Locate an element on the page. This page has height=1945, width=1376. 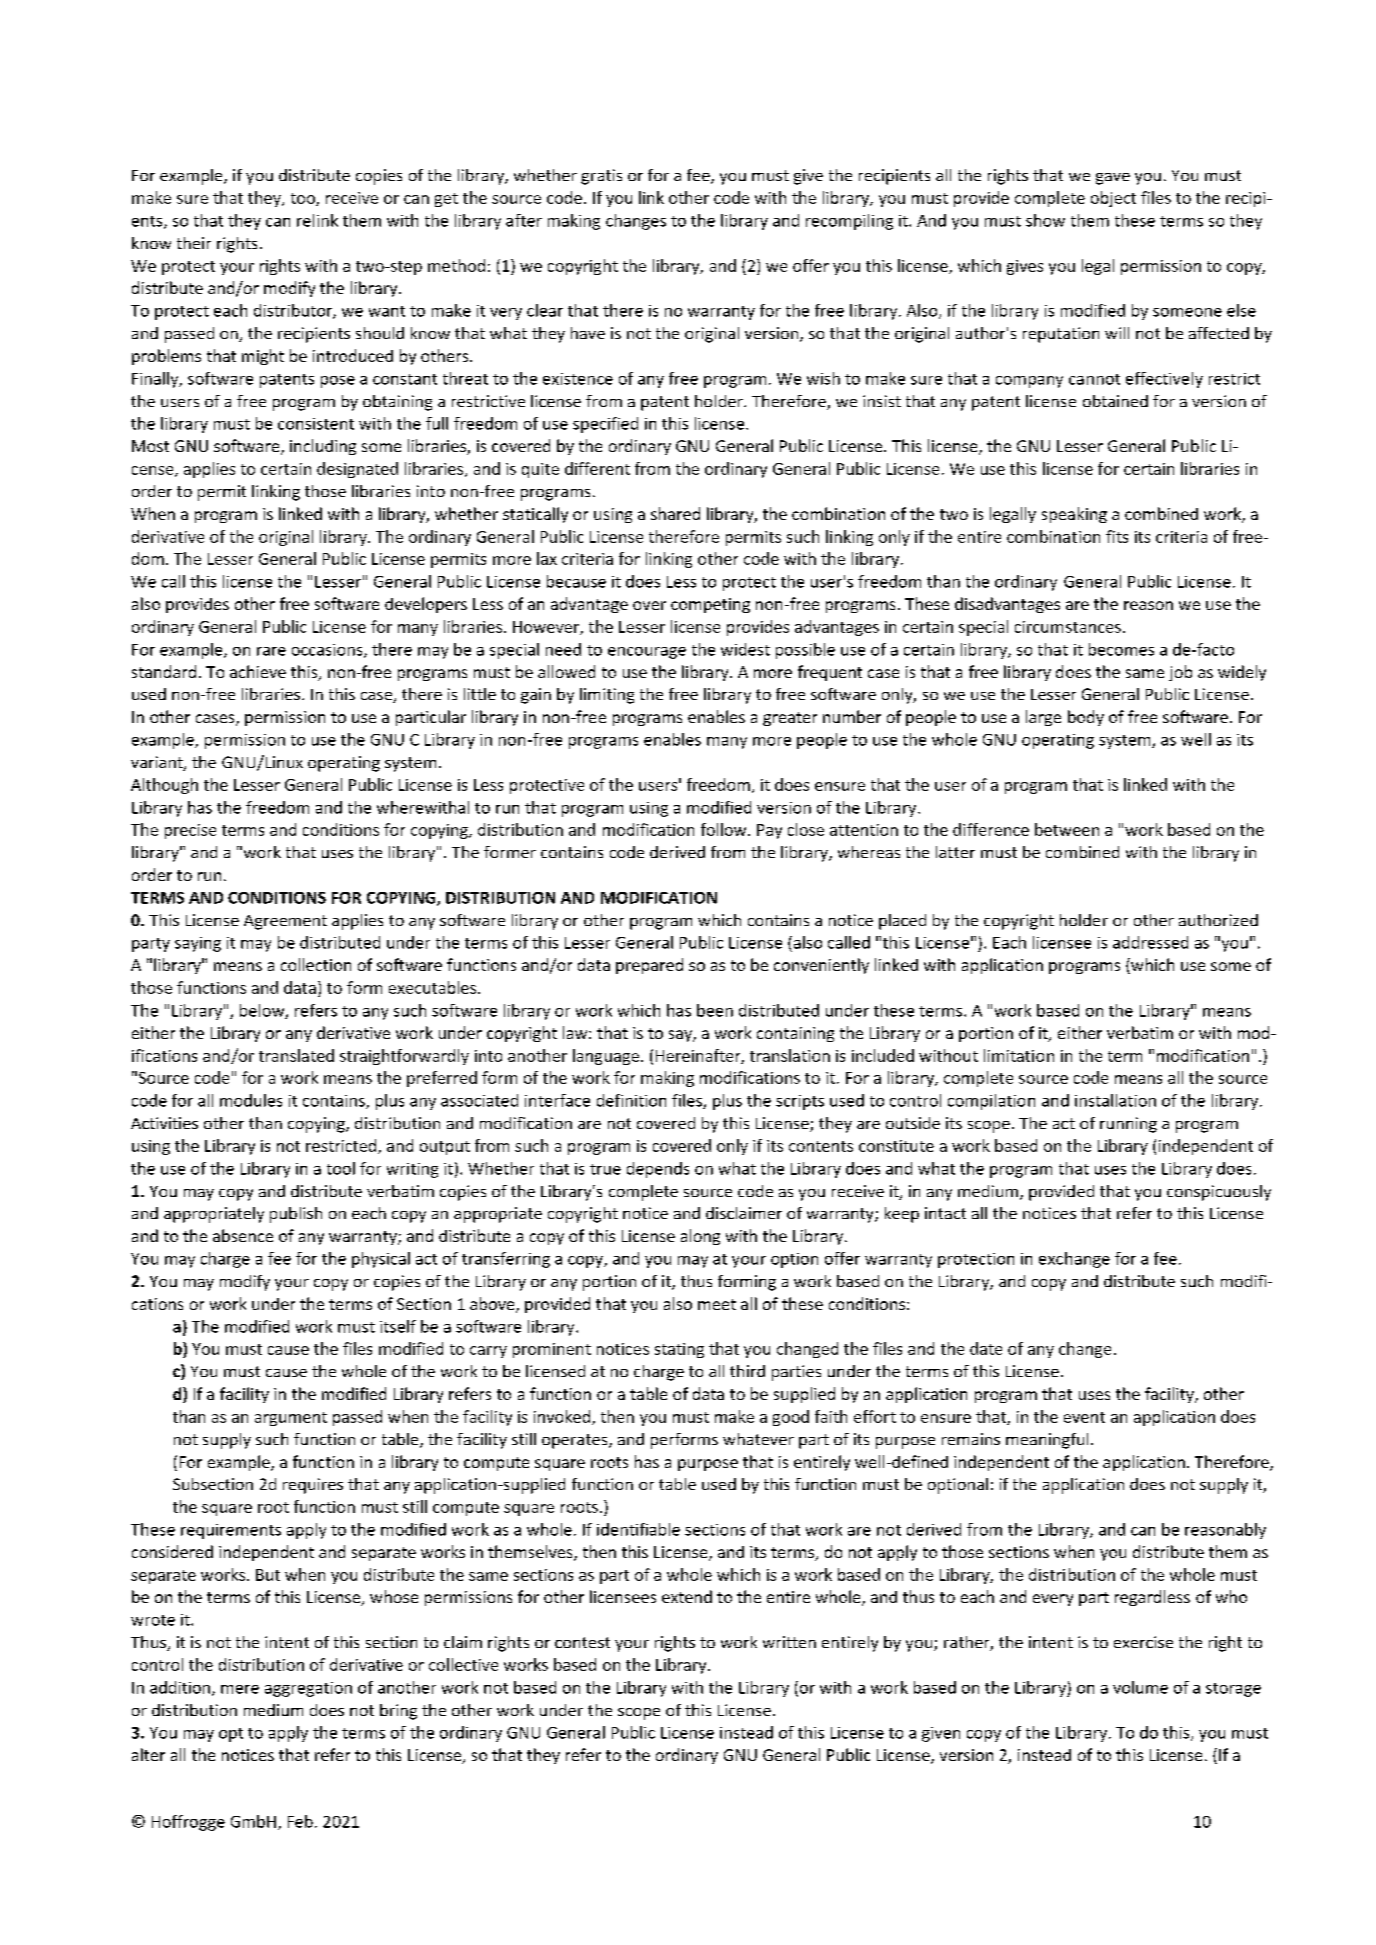
circumstances is located at coordinates (1068, 627).
